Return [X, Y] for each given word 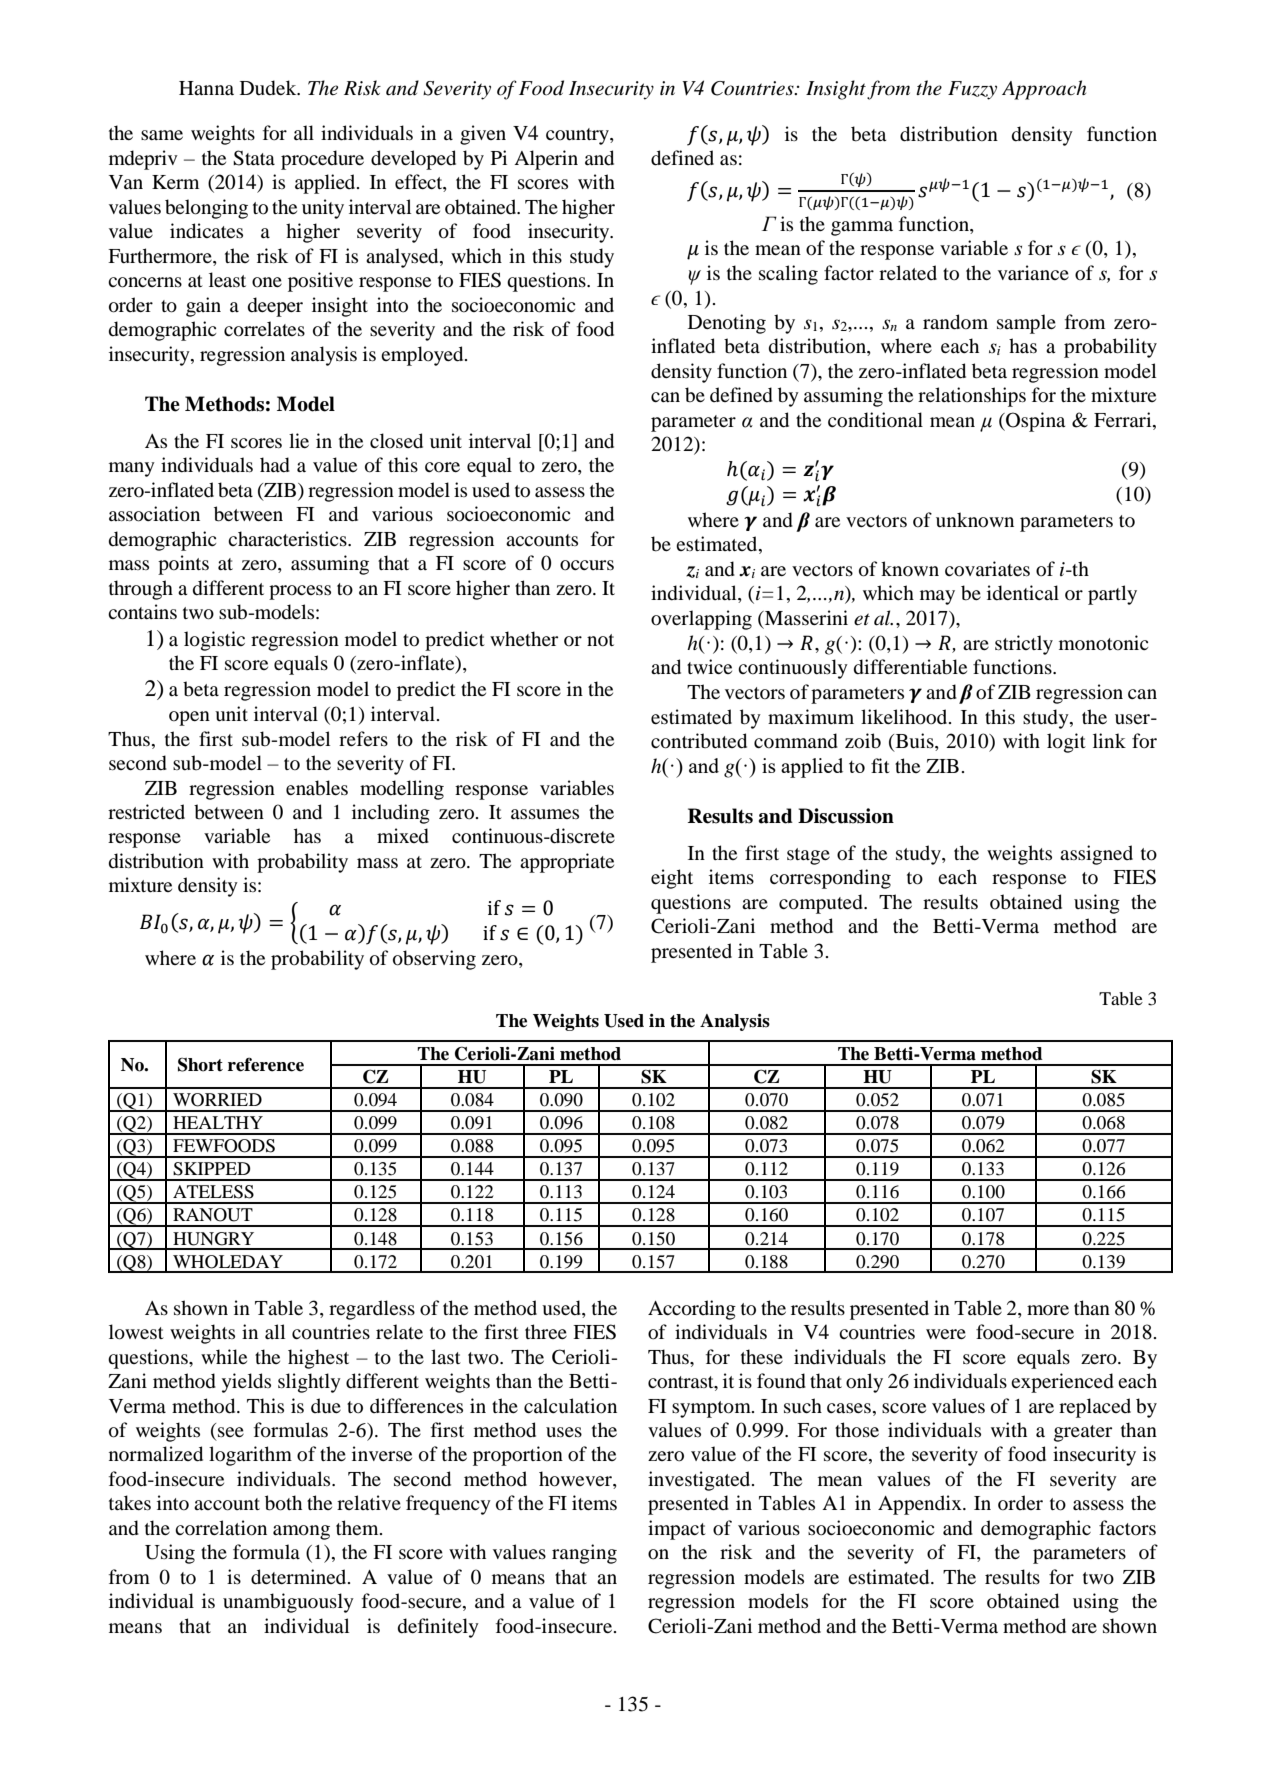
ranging [584, 1554]
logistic [214, 641]
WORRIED [217, 1100]
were [946, 1334]
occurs [587, 565]
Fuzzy [972, 90]
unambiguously [288, 1603]
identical [1023, 593]
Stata [254, 158]
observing [434, 960]
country [578, 136]
